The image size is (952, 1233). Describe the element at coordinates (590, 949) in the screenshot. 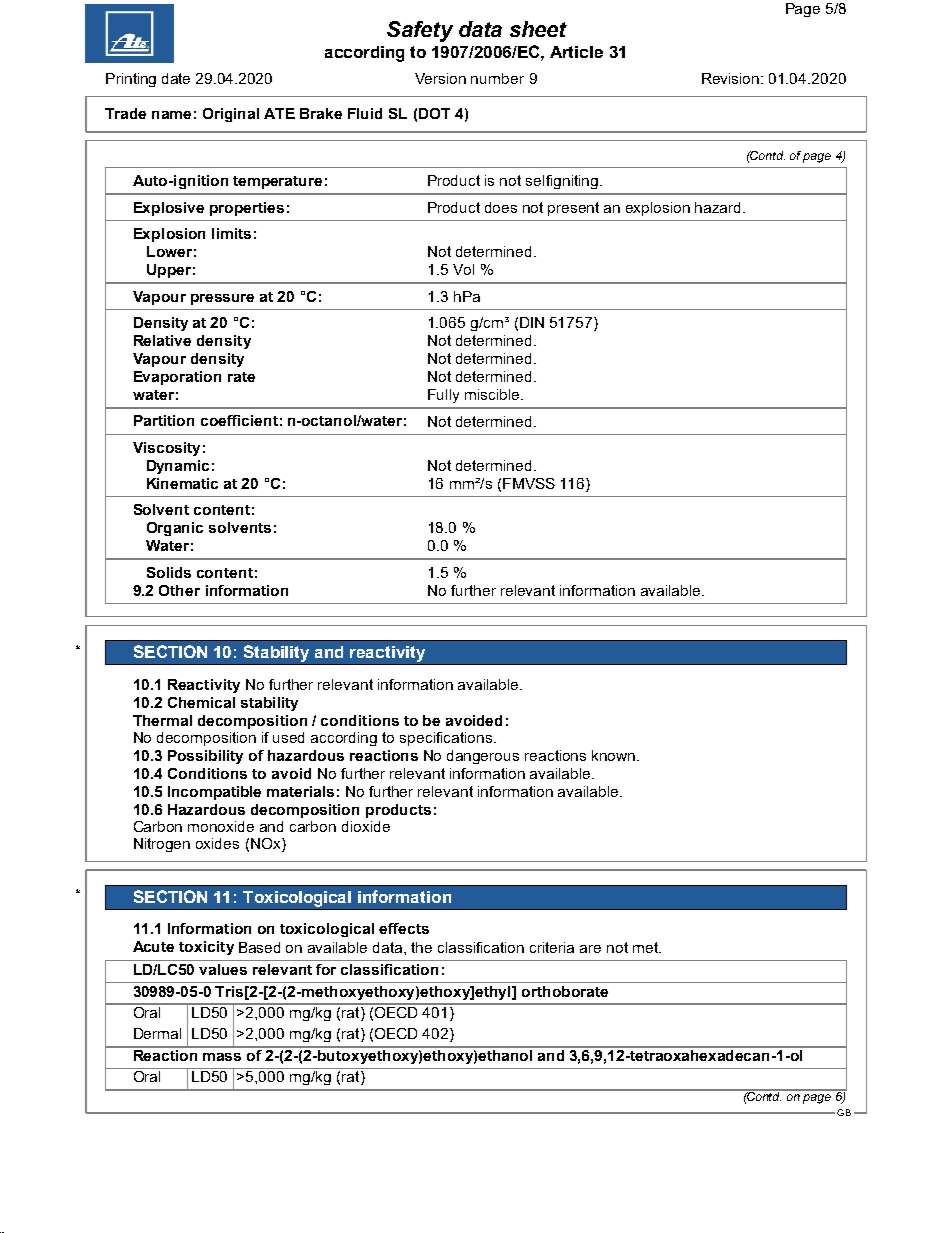

I see `are` at that location.
